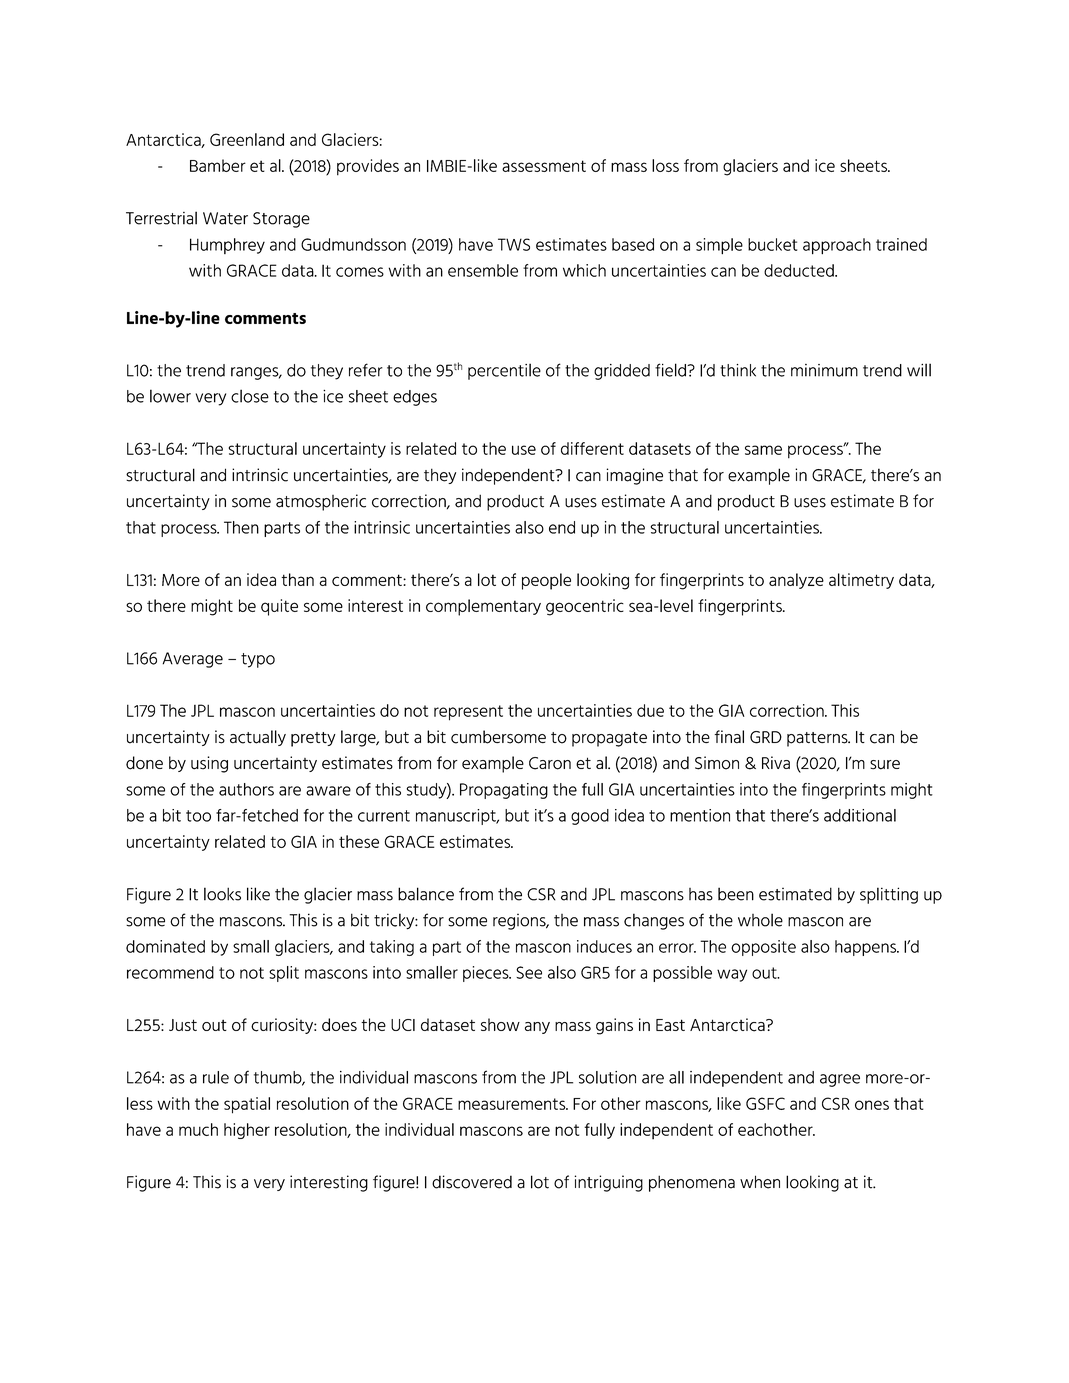 The width and height of the page is (1069, 1383). What do you see at coordinates (824, 370) in the page?
I see `minimum` at bounding box center [824, 370].
